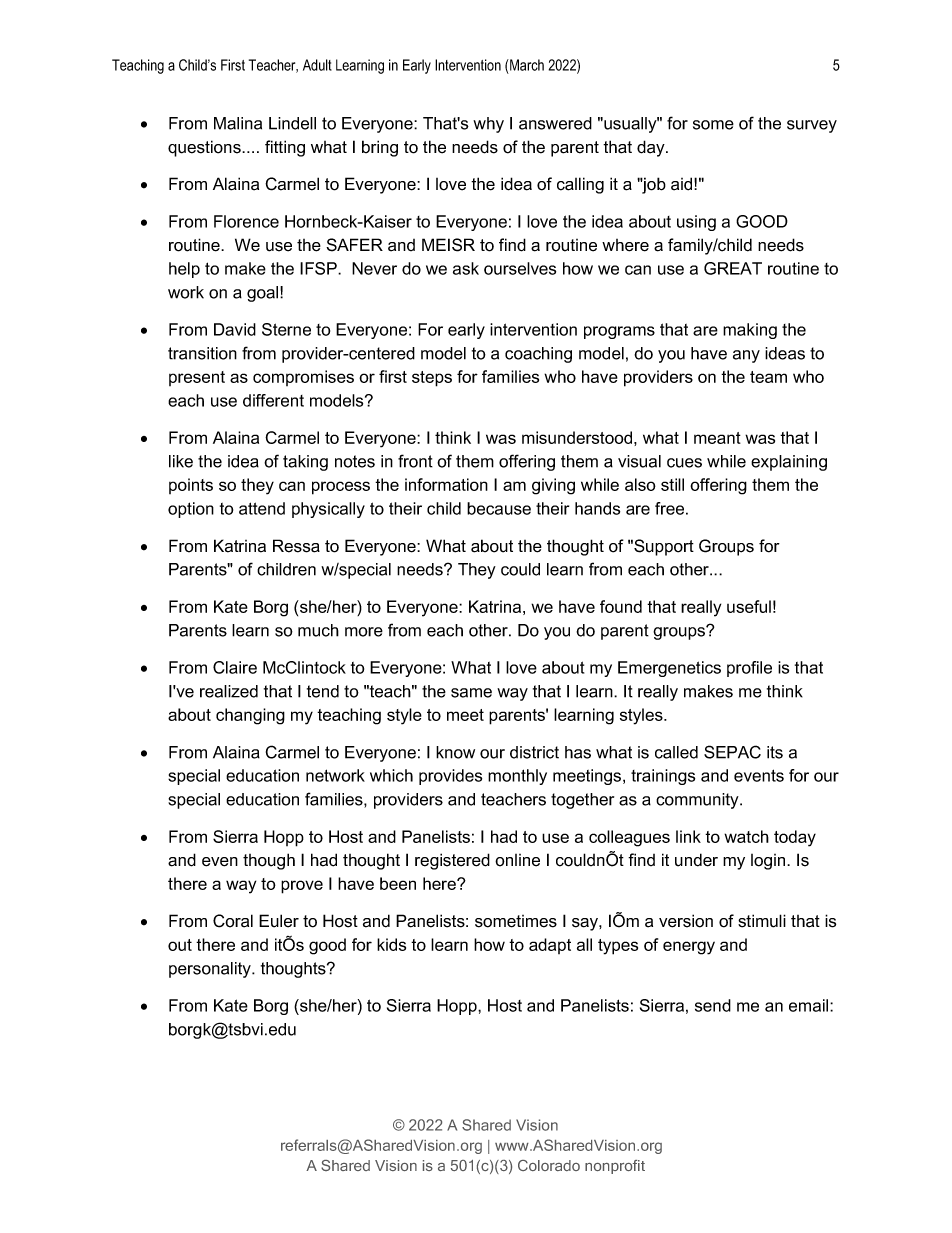  What do you see at coordinates (615, 1167) in the image?
I see `nonprofit` at bounding box center [615, 1167].
